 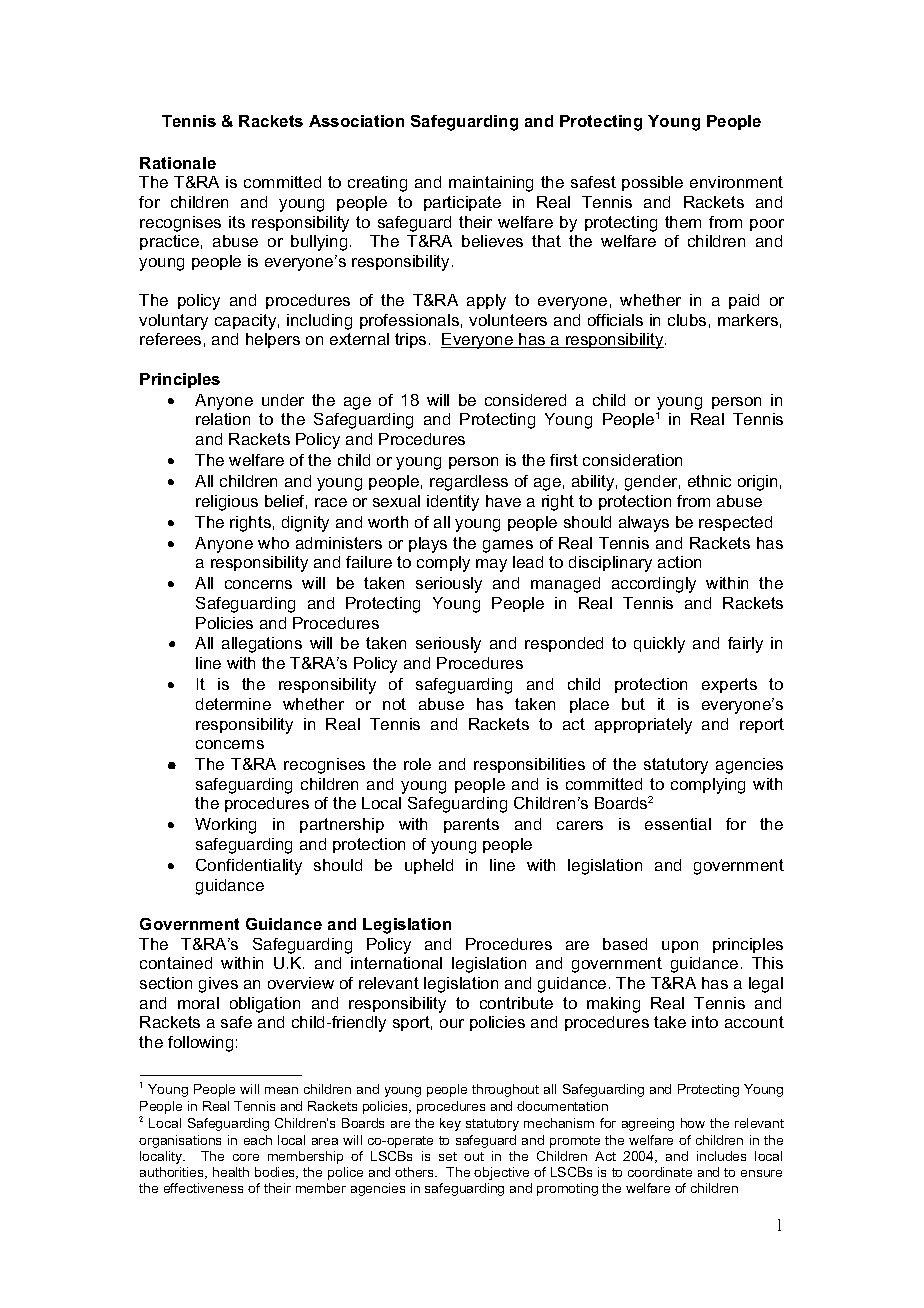 What do you see at coordinates (721, 1156) in the image?
I see `includes` at bounding box center [721, 1156].
